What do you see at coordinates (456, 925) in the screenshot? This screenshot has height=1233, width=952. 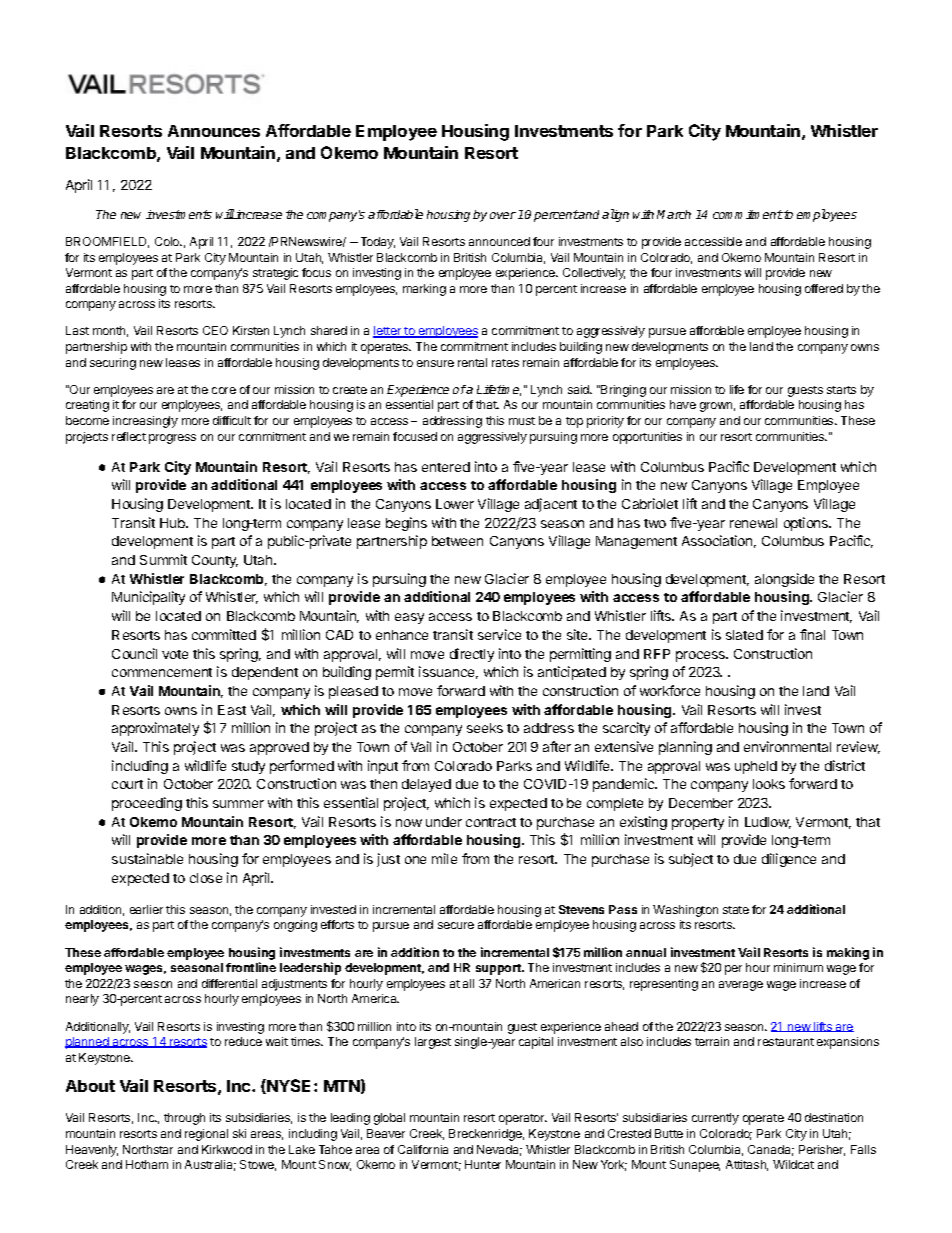 I see `secure` at bounding box center [456, 925].
